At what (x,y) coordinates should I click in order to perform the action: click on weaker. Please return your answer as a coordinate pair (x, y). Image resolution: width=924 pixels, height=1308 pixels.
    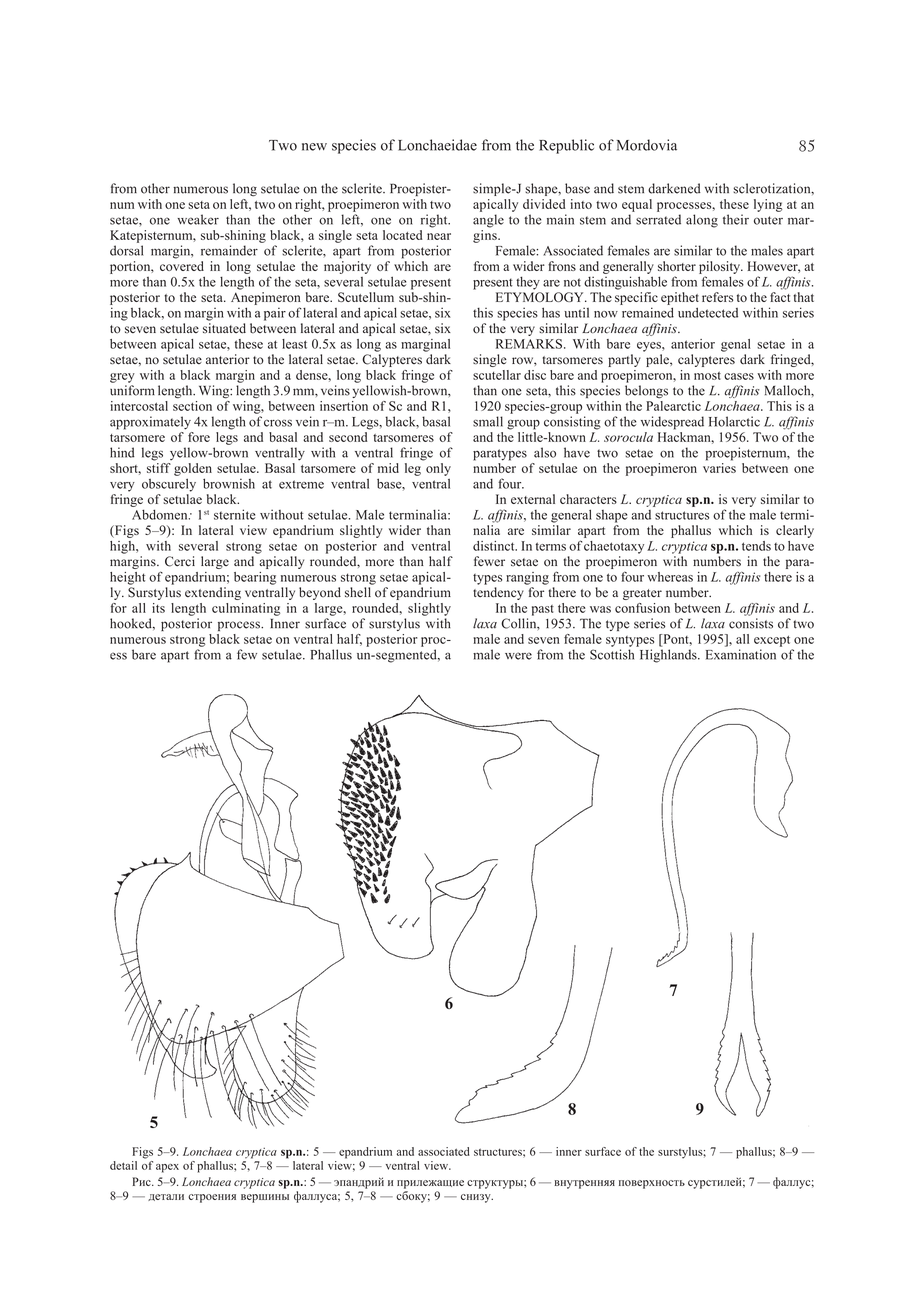
    Looking at the image, I should click on (198, 219).
